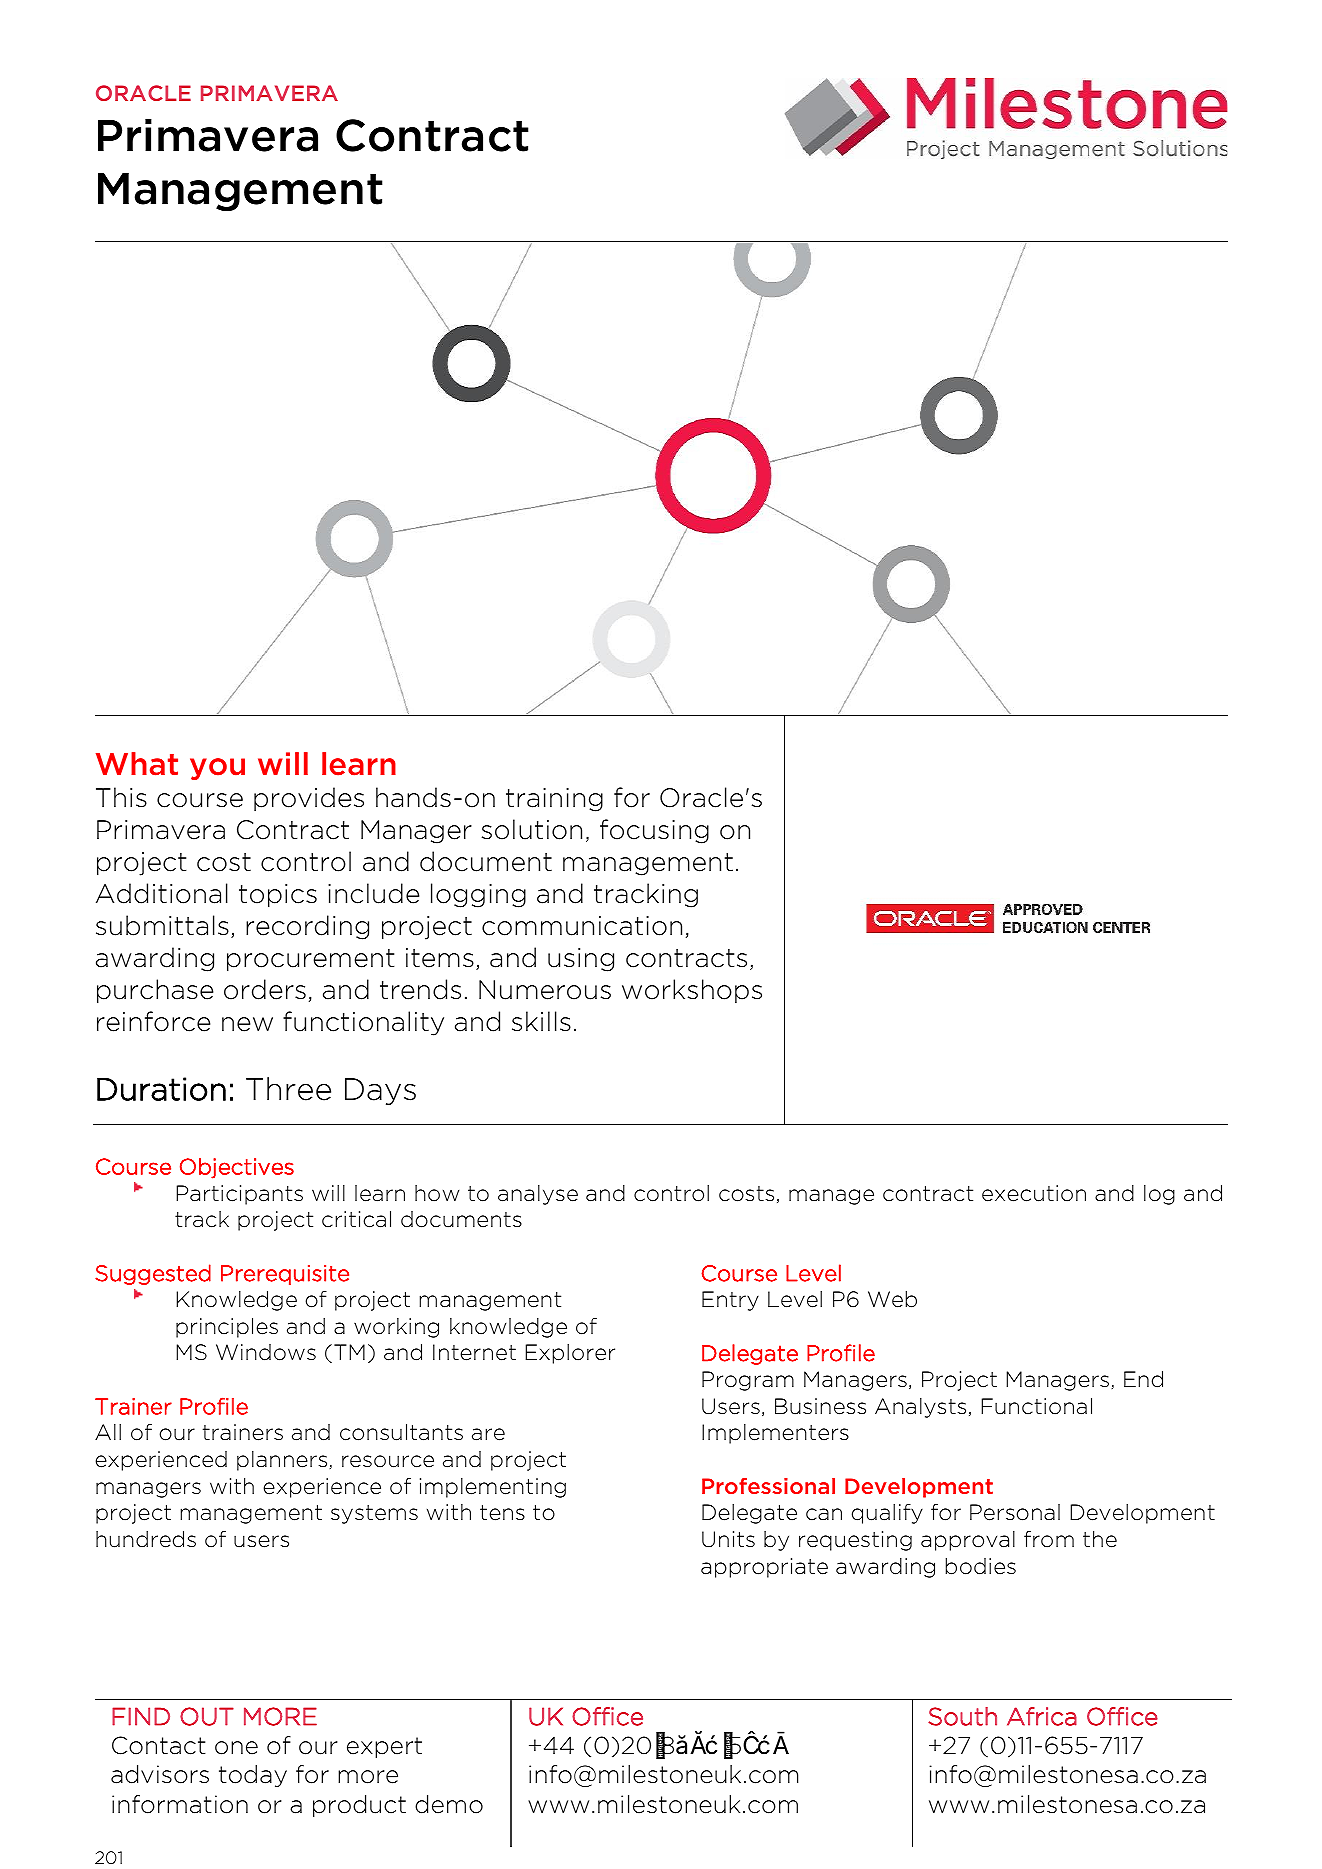 This screenshot has width=1322, height=1869. I want to click on training, so click(554, 800).
